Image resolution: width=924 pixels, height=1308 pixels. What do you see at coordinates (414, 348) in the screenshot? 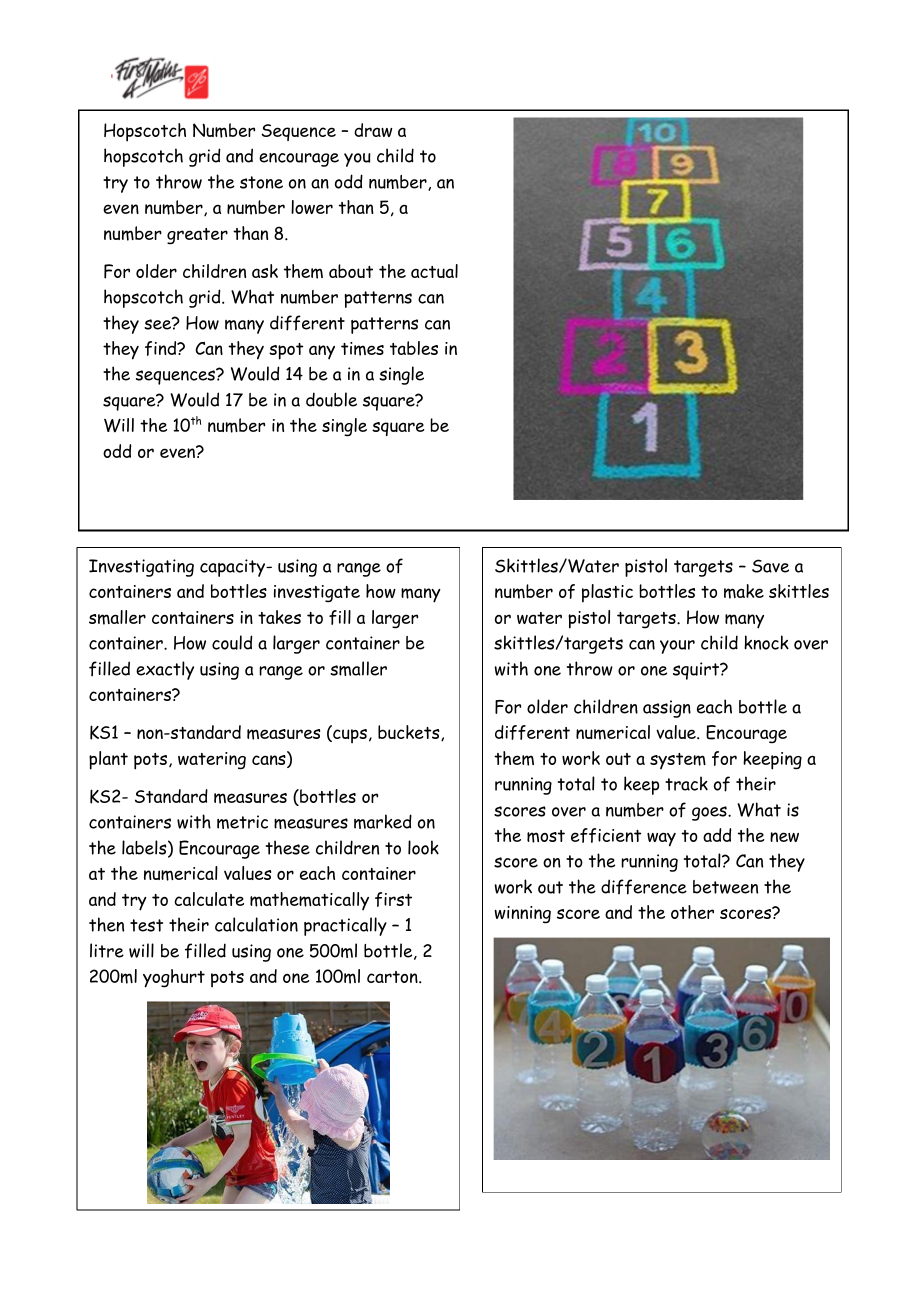
I see `tables` at bounding box center [414, 348].
